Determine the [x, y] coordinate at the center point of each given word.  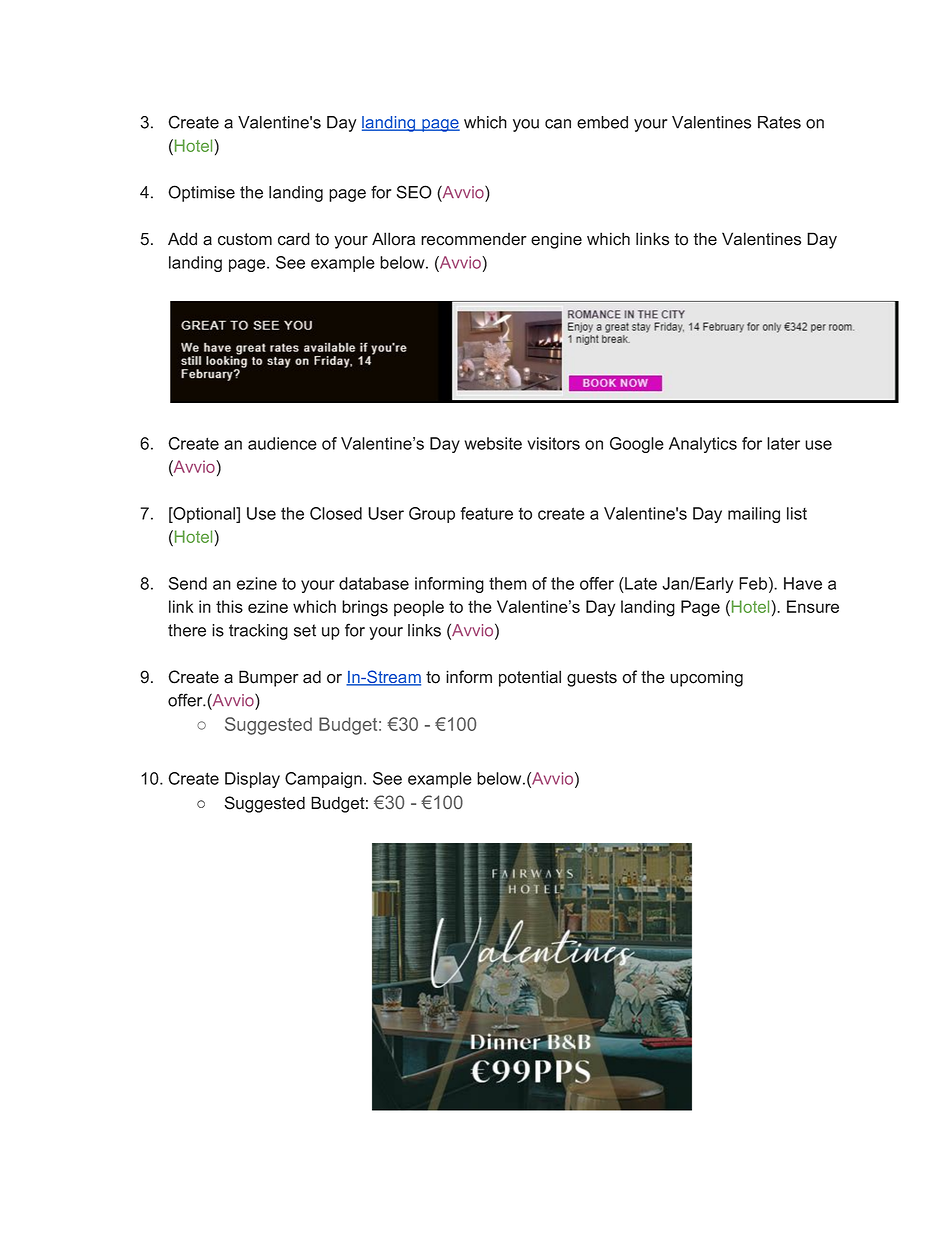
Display [252, 780]
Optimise [201, 193]
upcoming [706, 679]
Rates [779, 122]
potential [530, 678]
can [558, 124]
